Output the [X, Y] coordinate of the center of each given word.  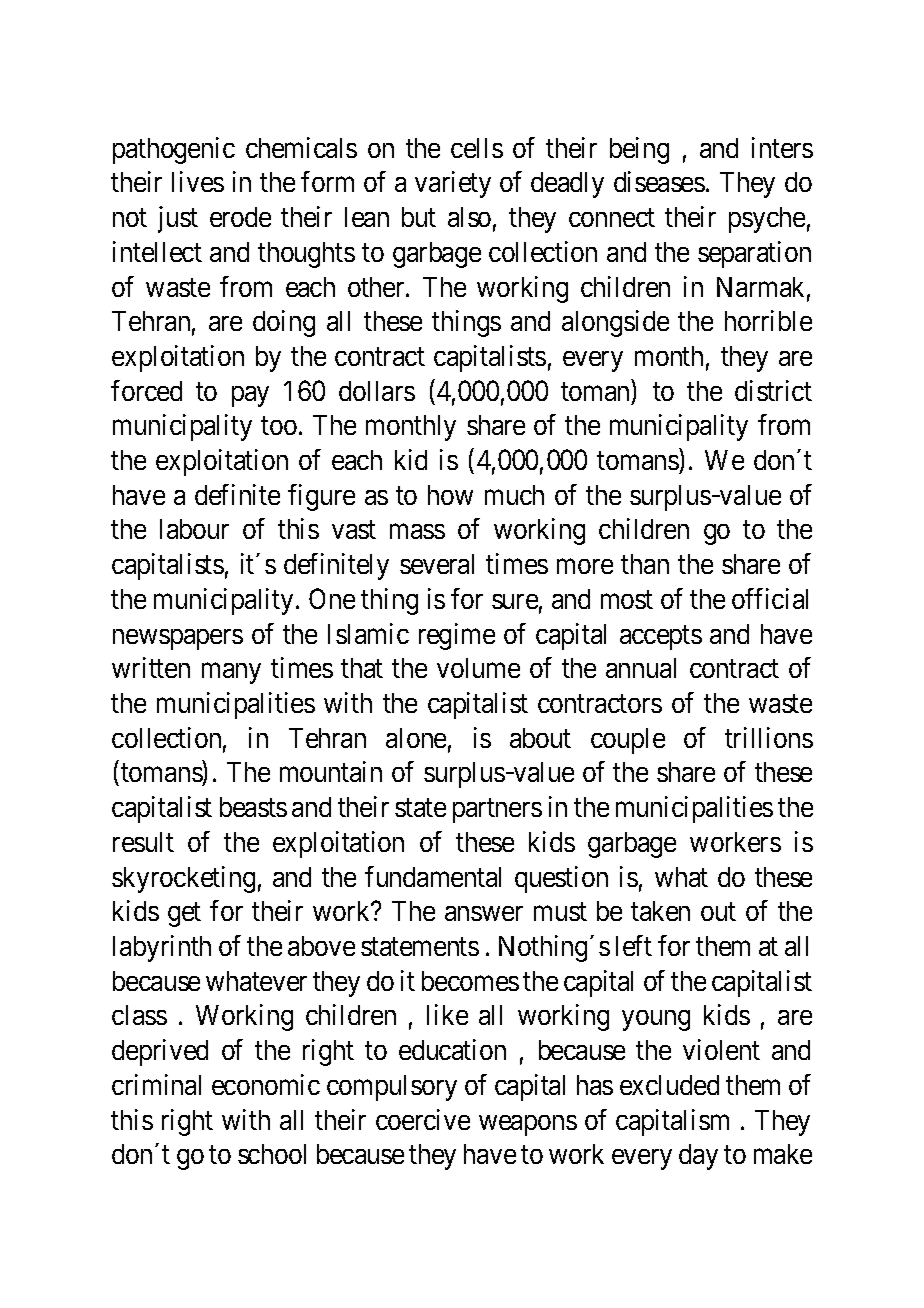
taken [660, 911]
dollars [377, 391]
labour [194, 529]
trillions [769, 737]
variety [453, 184]
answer [484, 914]
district [773, 390]
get [184, 915]
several [437, 564]
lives [198, 181]
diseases [659, 181]
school [272, 1154]
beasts [253, 807]
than [645, 564]
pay [250, 396]
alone [416, 738]
